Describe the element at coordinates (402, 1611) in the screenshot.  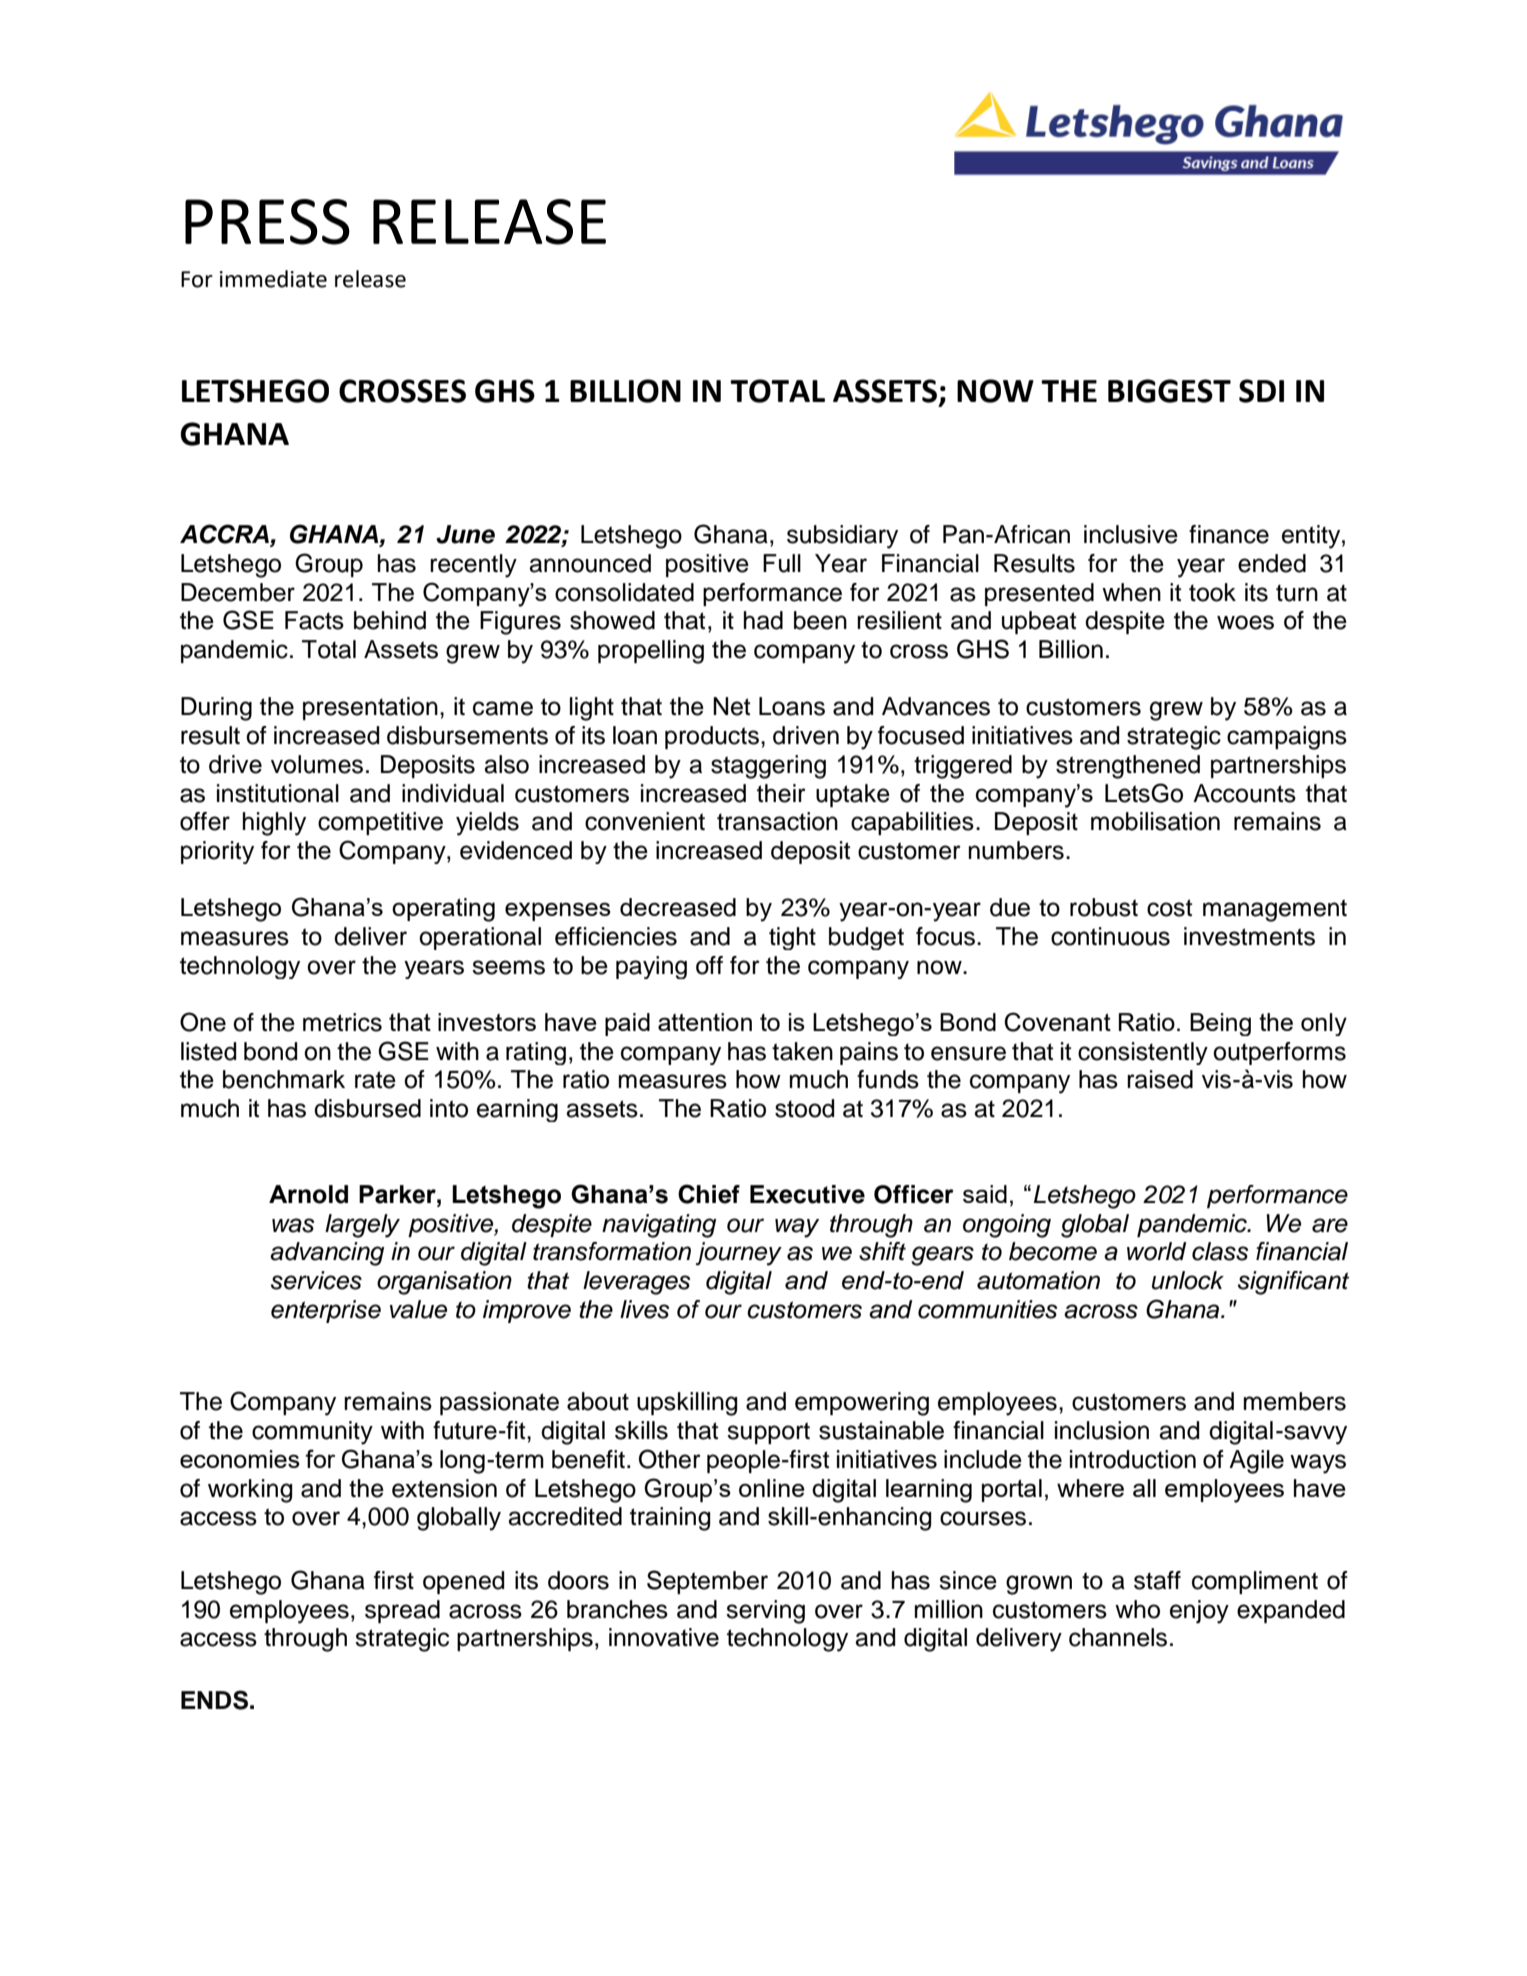
I see `spread` at that location.
